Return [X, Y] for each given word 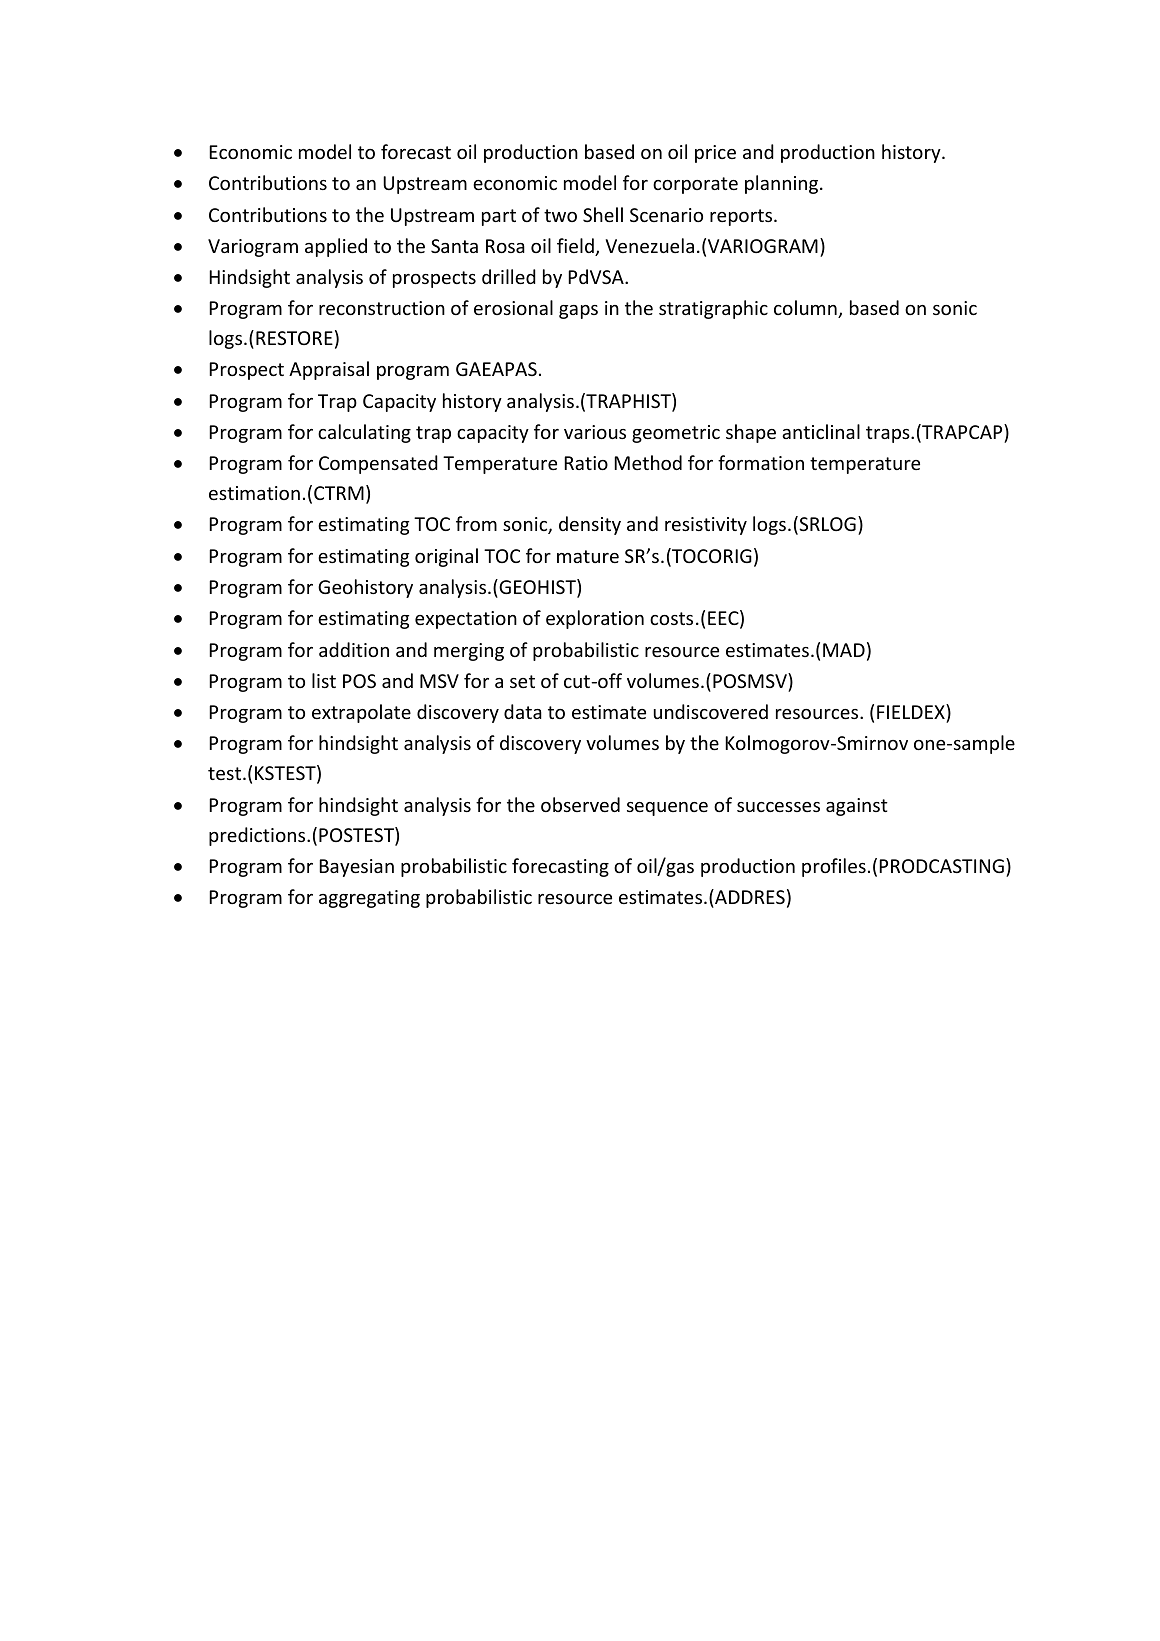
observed [580, 804]
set [522, 681]
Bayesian [356, 868]
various [595, 432]
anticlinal [821, 431]
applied [336, 247]
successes [778, 807]
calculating [364, 433]
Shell [603, 214]
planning [783, 184]
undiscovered [711, 711]
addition [354, 649]
